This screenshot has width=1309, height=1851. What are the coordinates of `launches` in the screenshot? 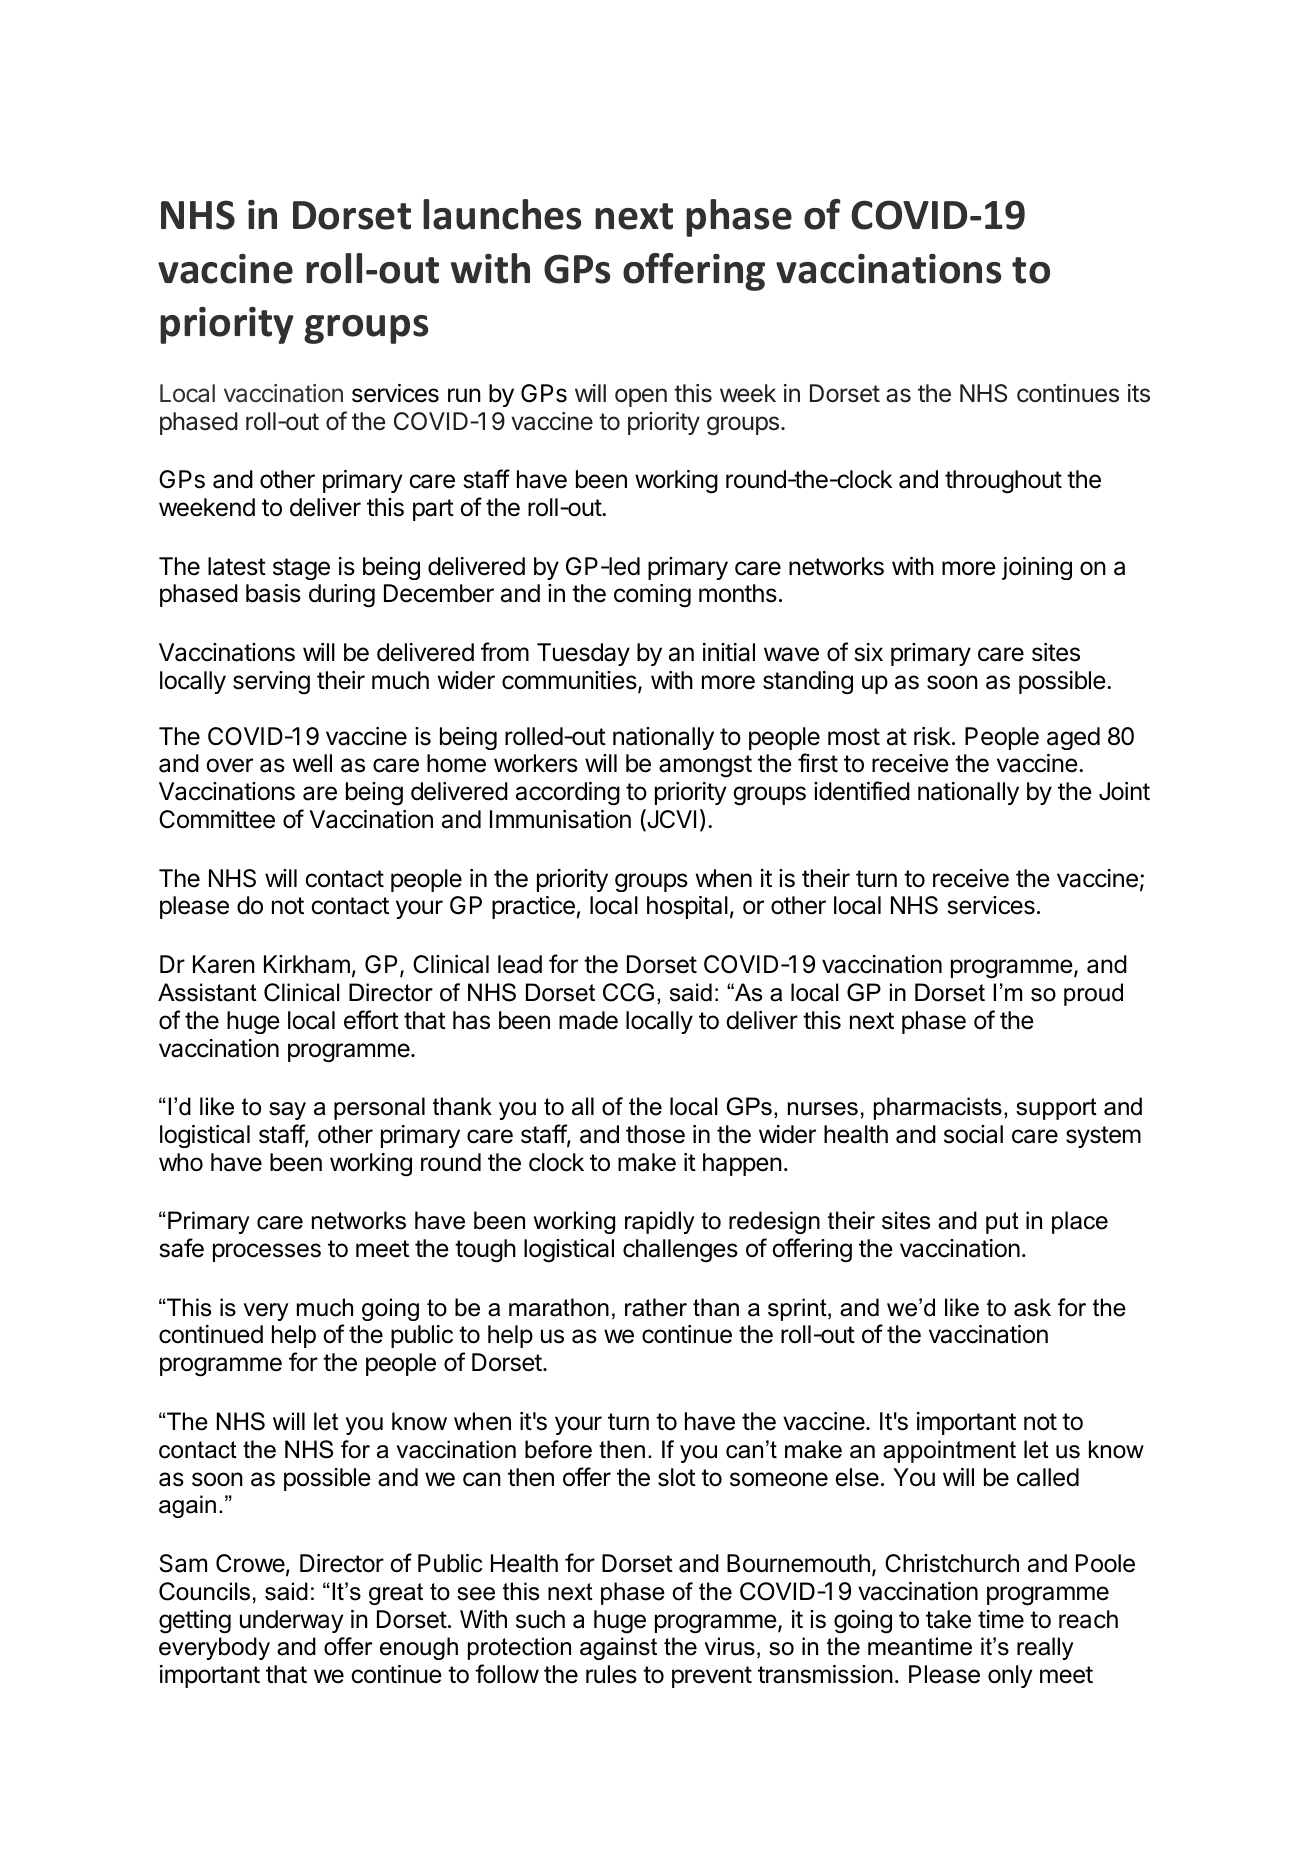 It's located at (502, 214).
